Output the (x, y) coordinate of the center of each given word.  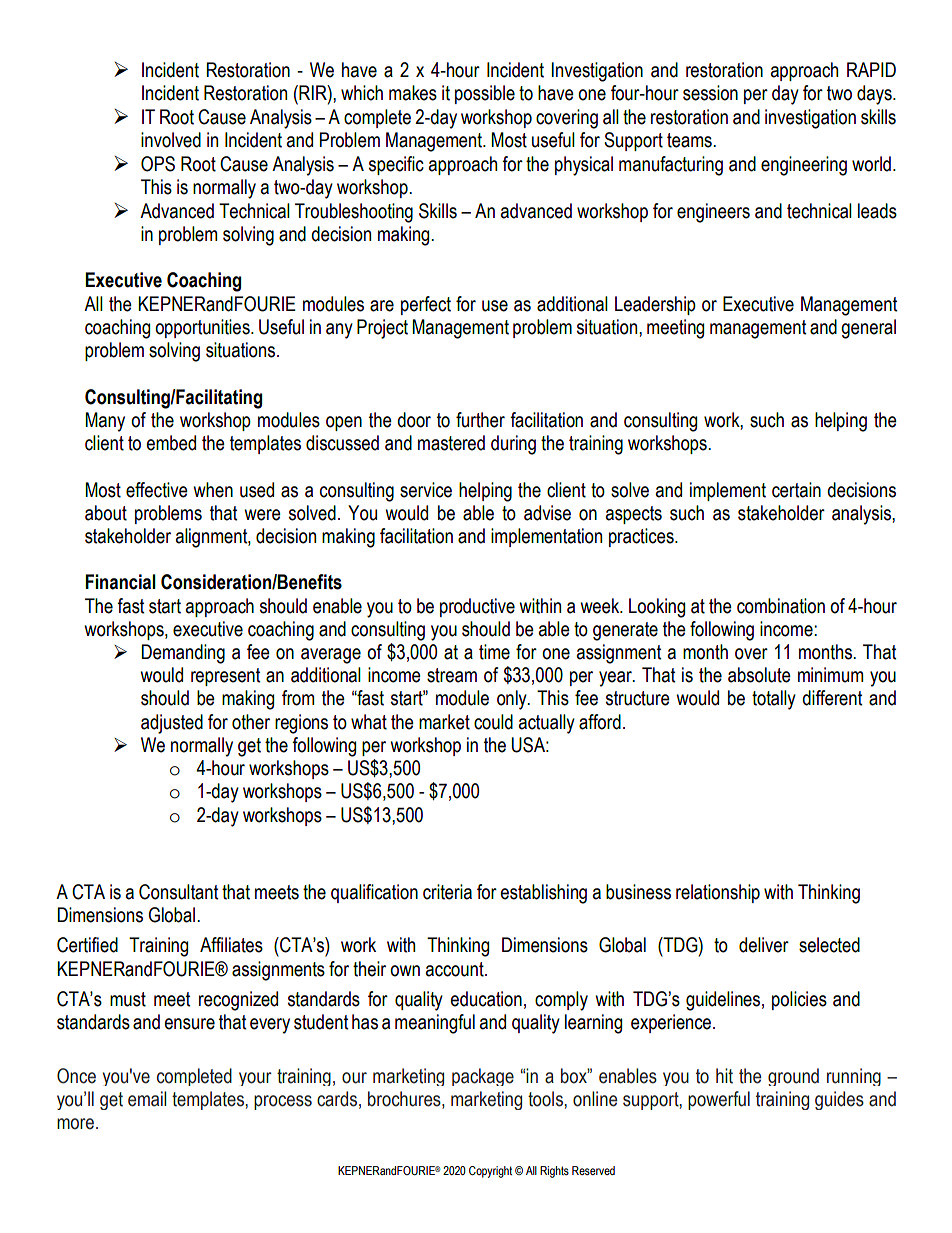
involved (171, 140)
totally (774, 700)
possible (485, 94)
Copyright (490, 1172)
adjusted (172, 724)
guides (839, 1100)
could (493, 722)
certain (796, 490)
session (710, 93)
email (147, 1099)
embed (171, 443)
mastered (451, 443)
